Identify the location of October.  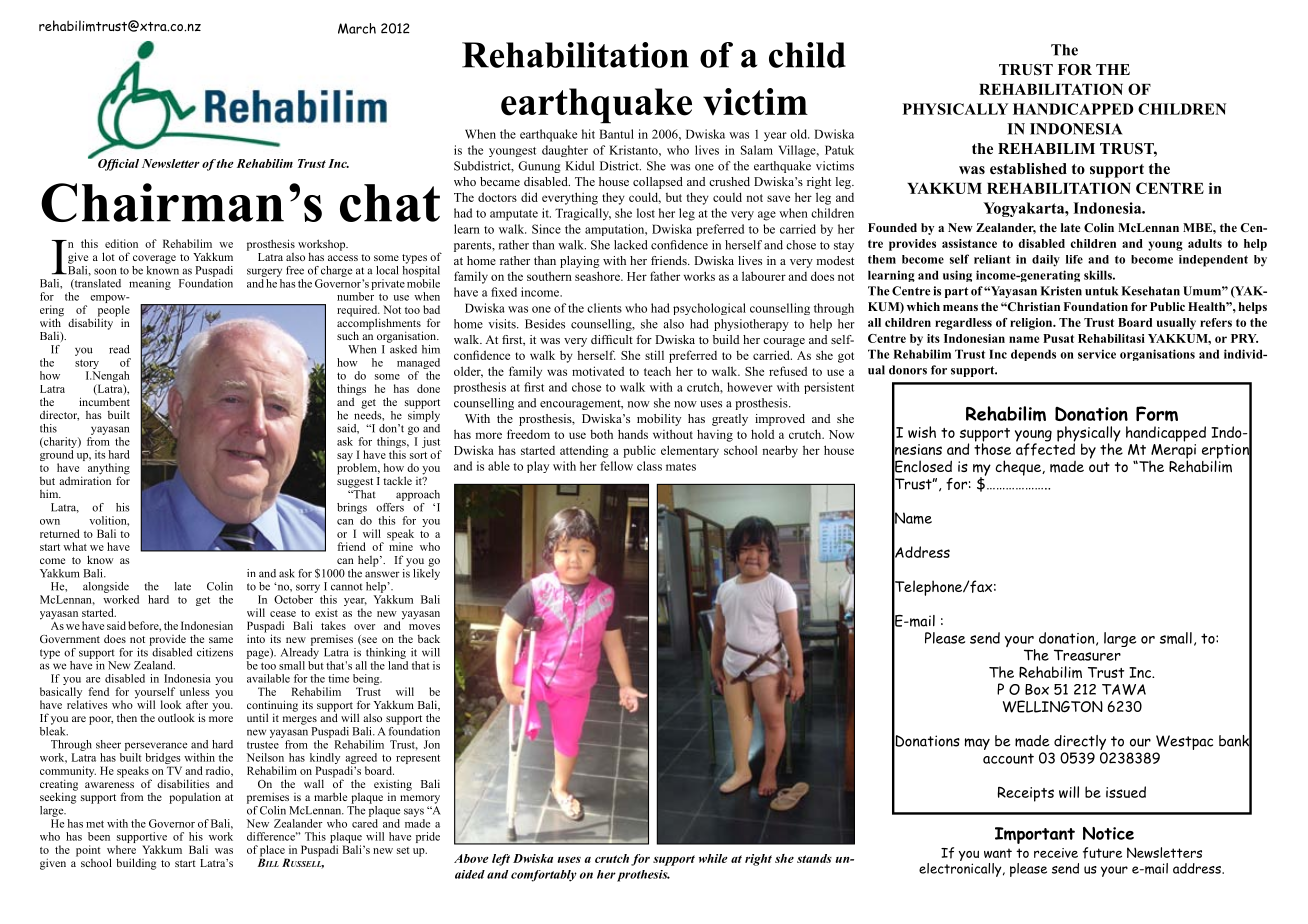
(293, 599).
